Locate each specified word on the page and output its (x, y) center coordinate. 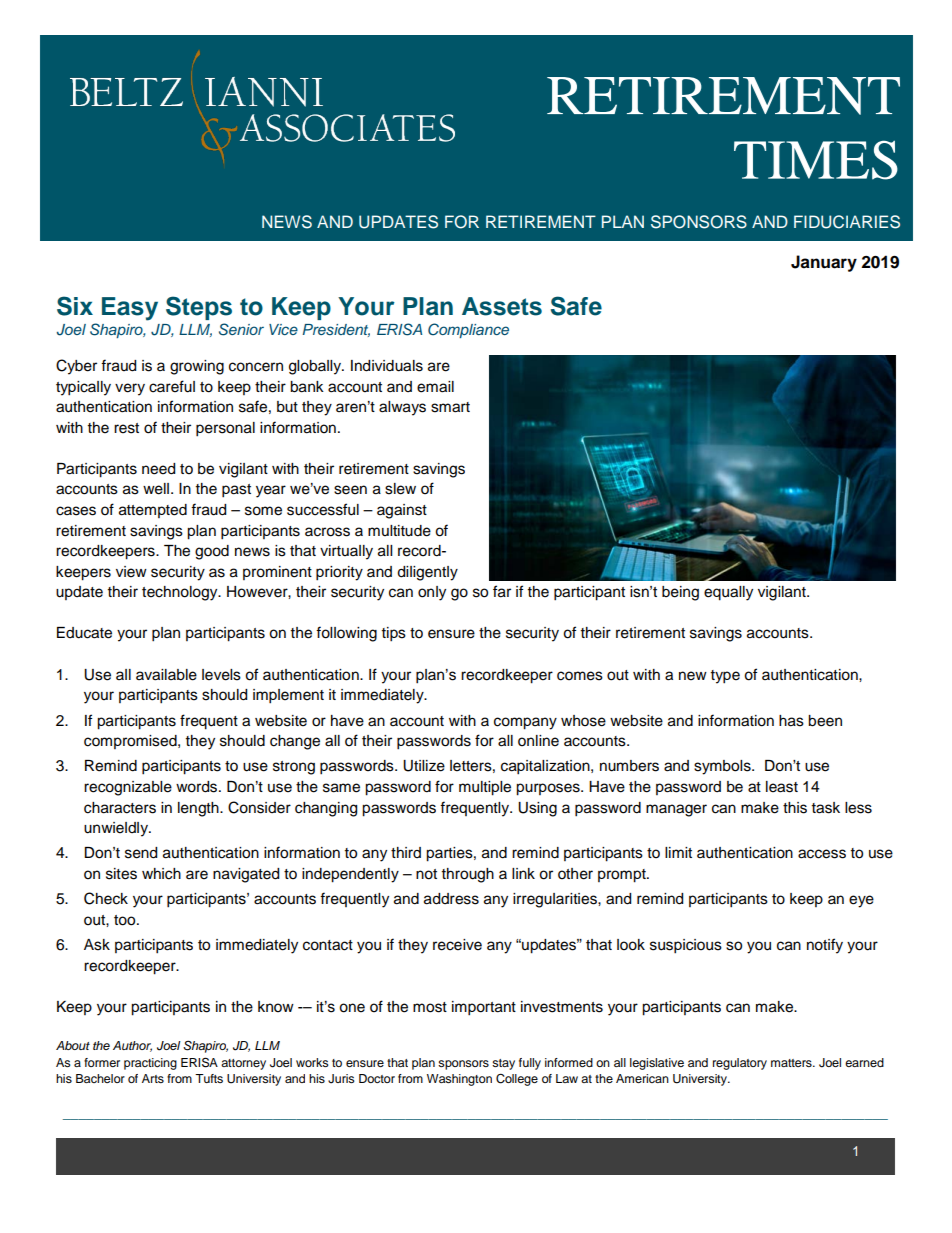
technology (181, 593)
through (468, 875)
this (795, 808)
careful (172, 386)
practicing (150, 1064)
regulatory (740, 1064)
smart (450, 407)
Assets (502, 306)
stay (503, 1064)
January (824, 263)
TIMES (816, 160)
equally (728, 593)
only (432, 593)
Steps (199, 308)
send (141, 853)
